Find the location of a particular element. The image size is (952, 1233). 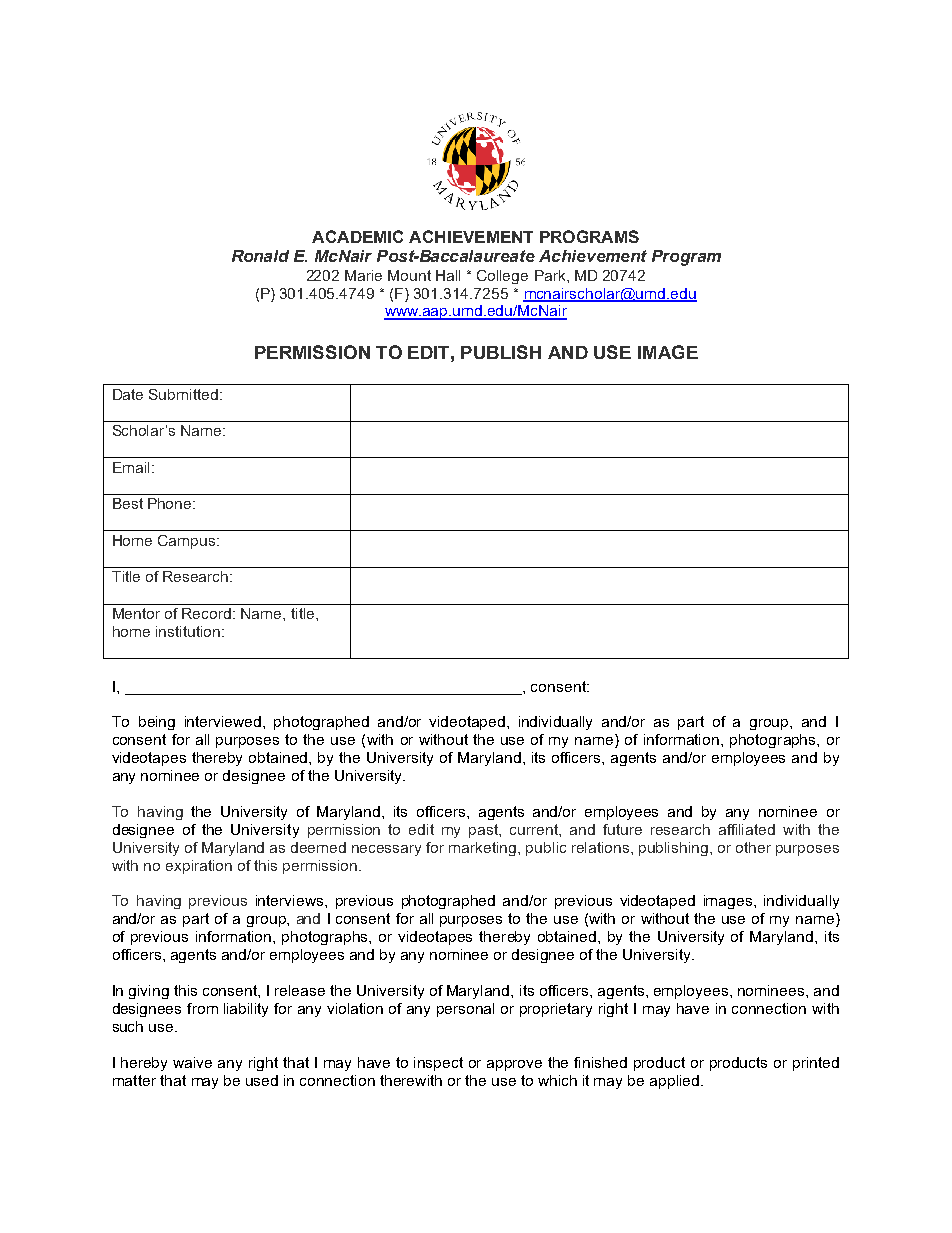

Hall is located at coordinates (448, 275).
